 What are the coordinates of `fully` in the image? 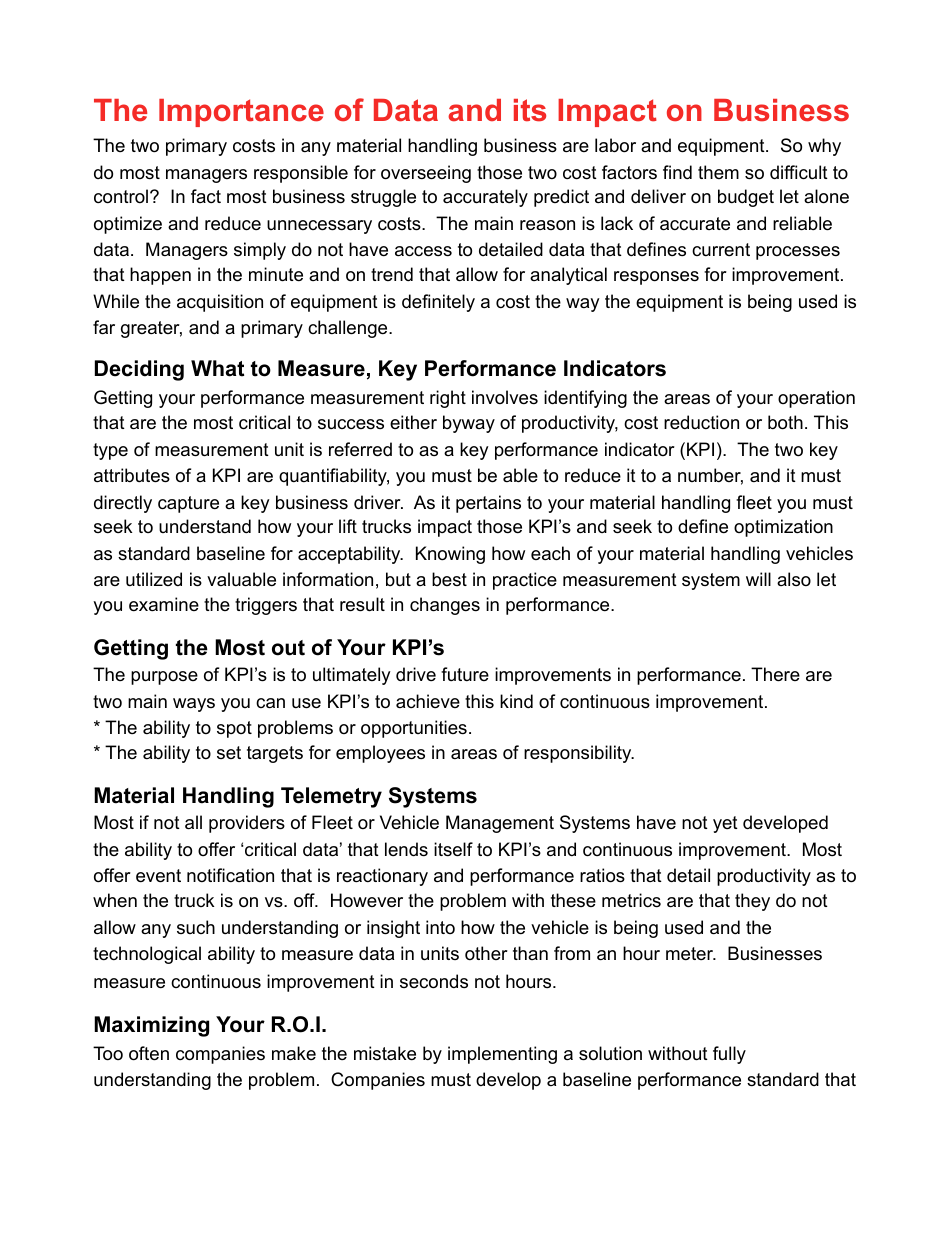 It's located at (729, 1055).
